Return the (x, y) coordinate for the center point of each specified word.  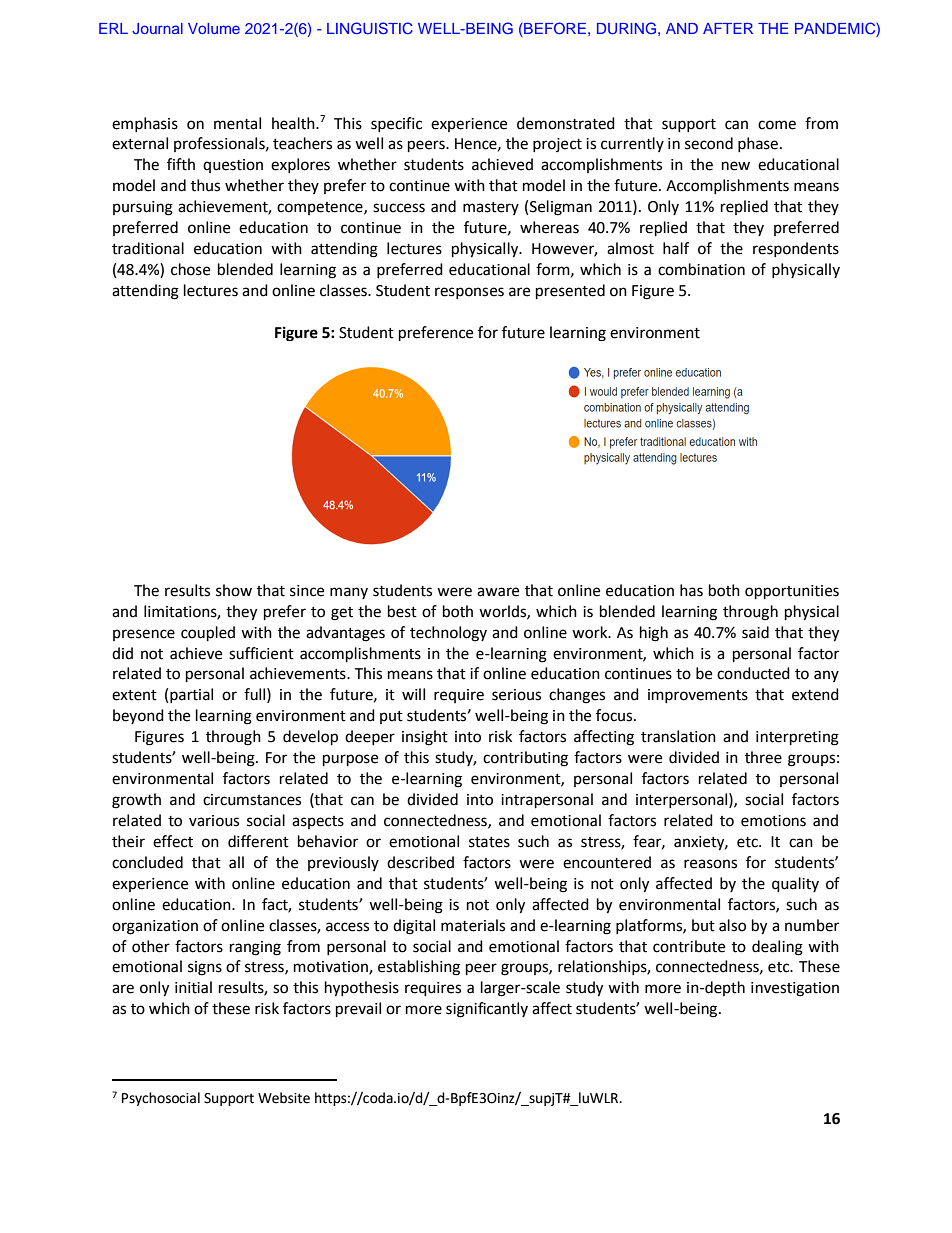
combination (701, 269)
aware (498, 592)
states (489, 842)
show (234, 590)
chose (190, 269)
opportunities (792, 592)
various (214, 821)
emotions (773, 821)
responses (469, 293)
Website (284, 1098)
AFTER (728, 28)
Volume (214, 28)
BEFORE (554, 29)
